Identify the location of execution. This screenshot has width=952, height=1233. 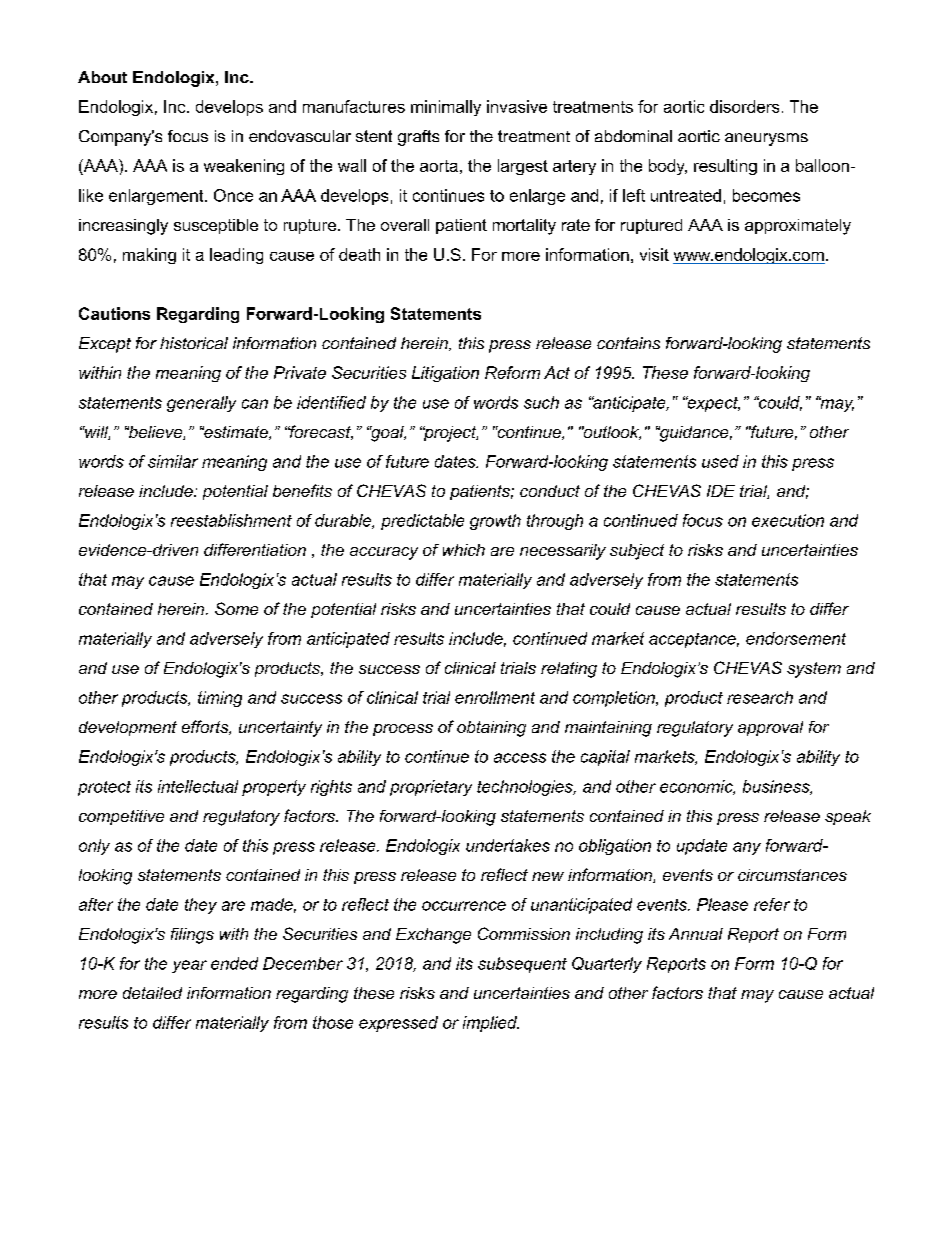
(788, 520).
